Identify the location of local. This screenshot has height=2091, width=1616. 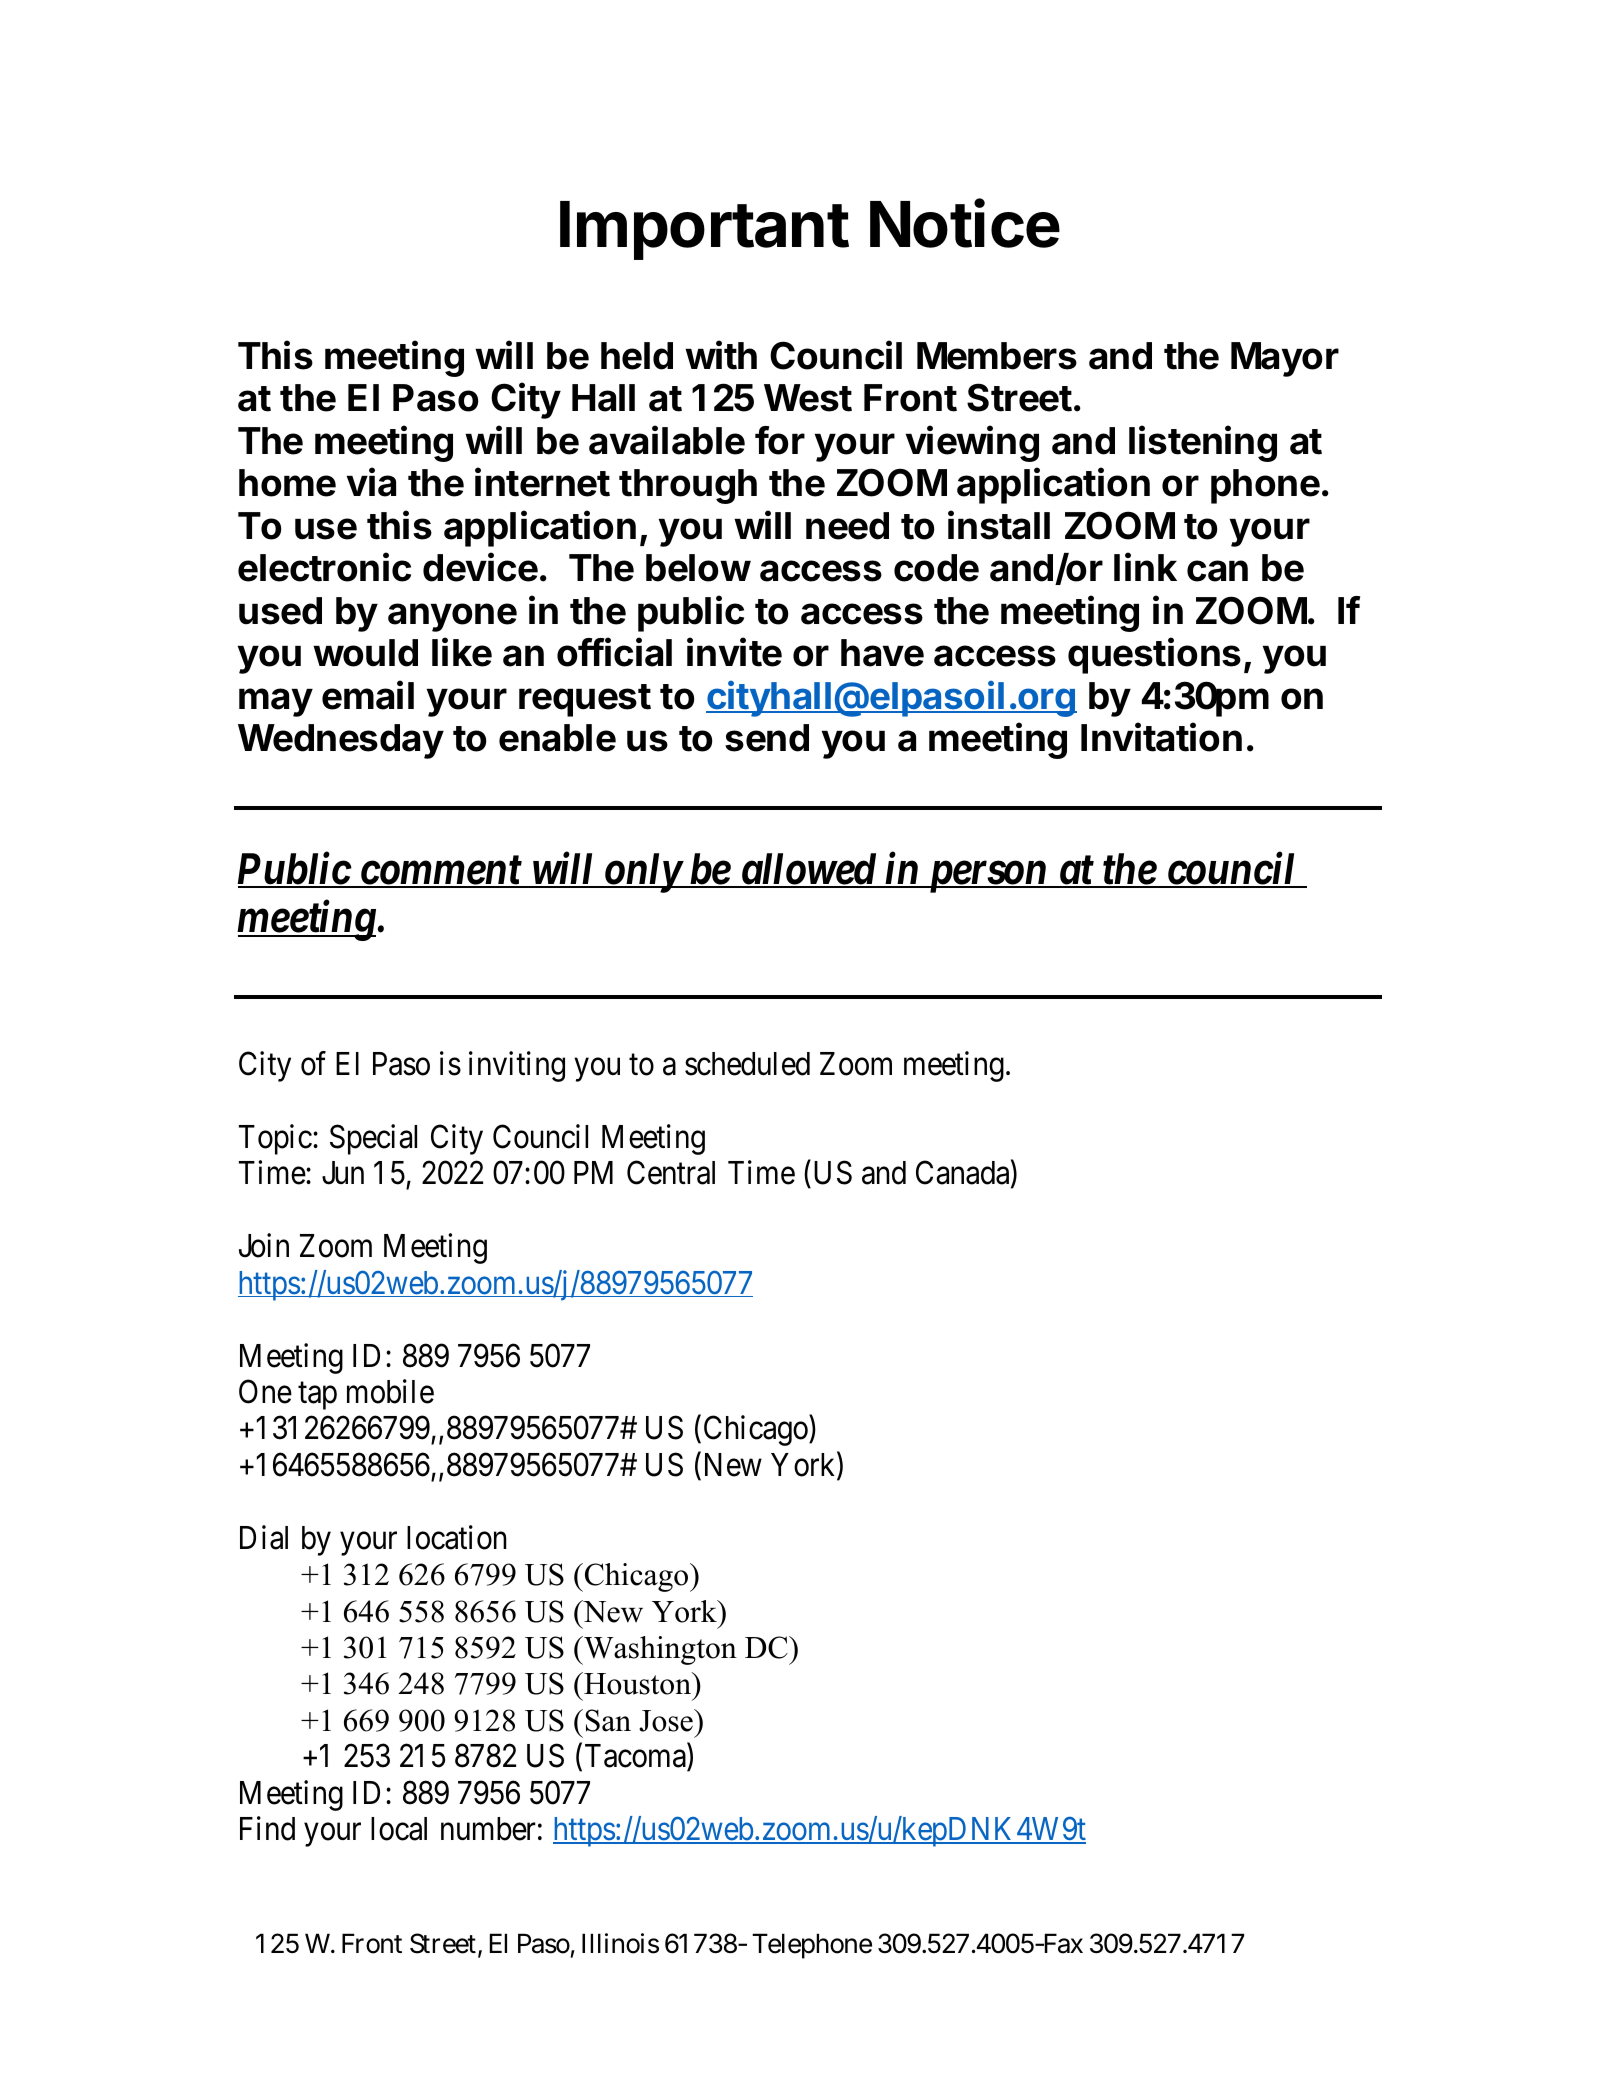
(399, 1829).
